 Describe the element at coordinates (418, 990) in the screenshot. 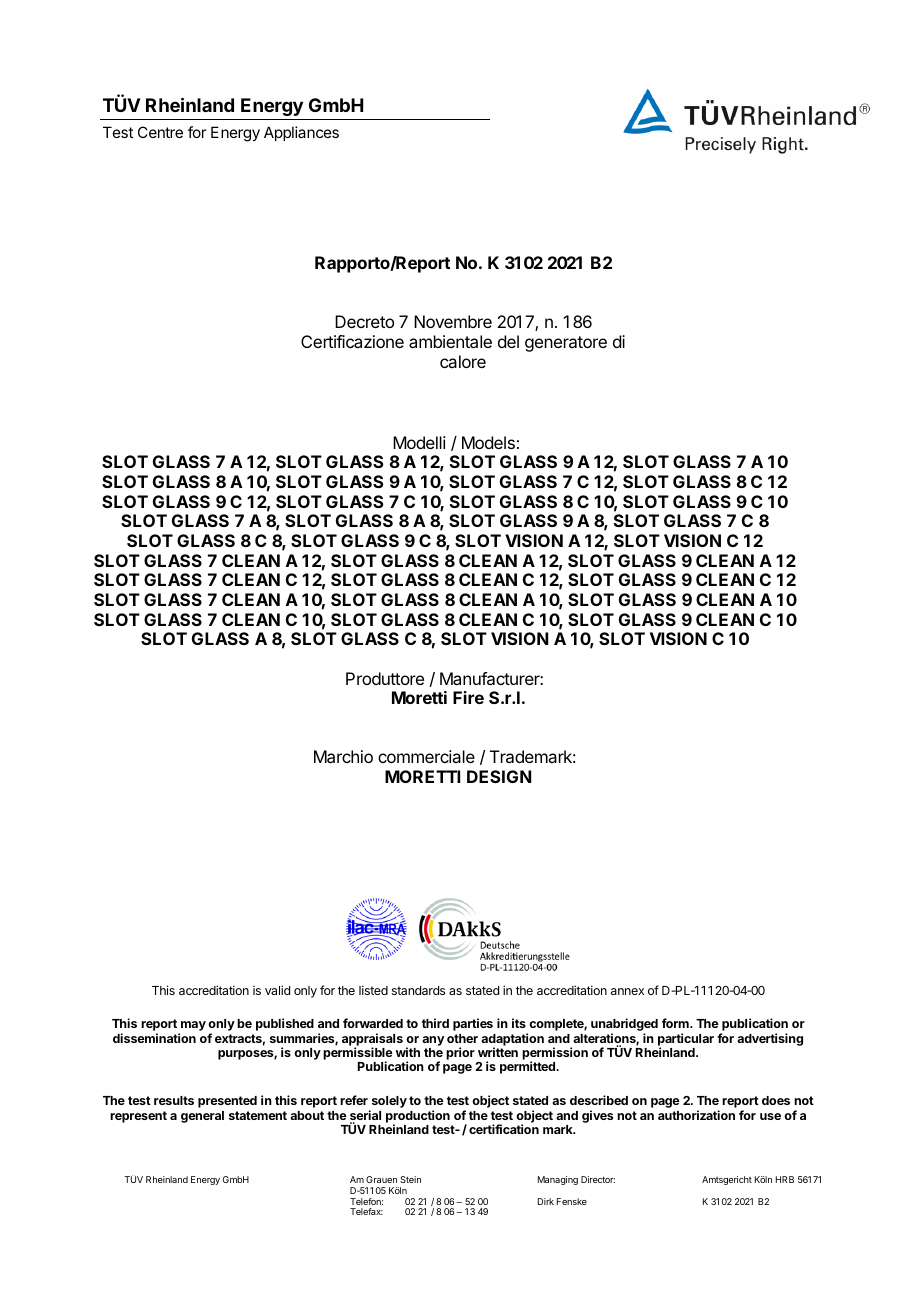

I see `standards` at that location.
